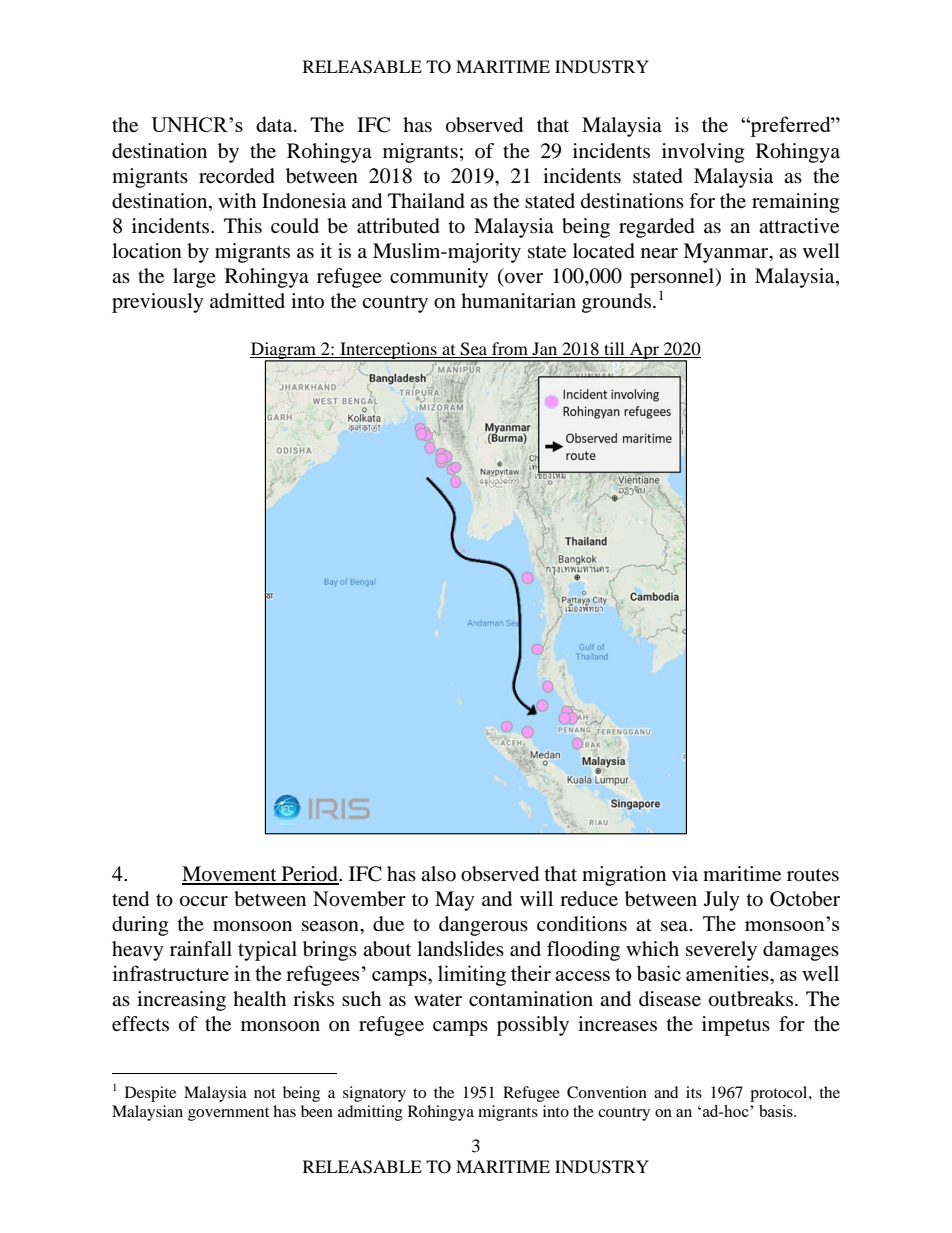 Image resolution: width=952 pixels, height=1233 pixels. I want to click on recorded, so click(237, 176).
